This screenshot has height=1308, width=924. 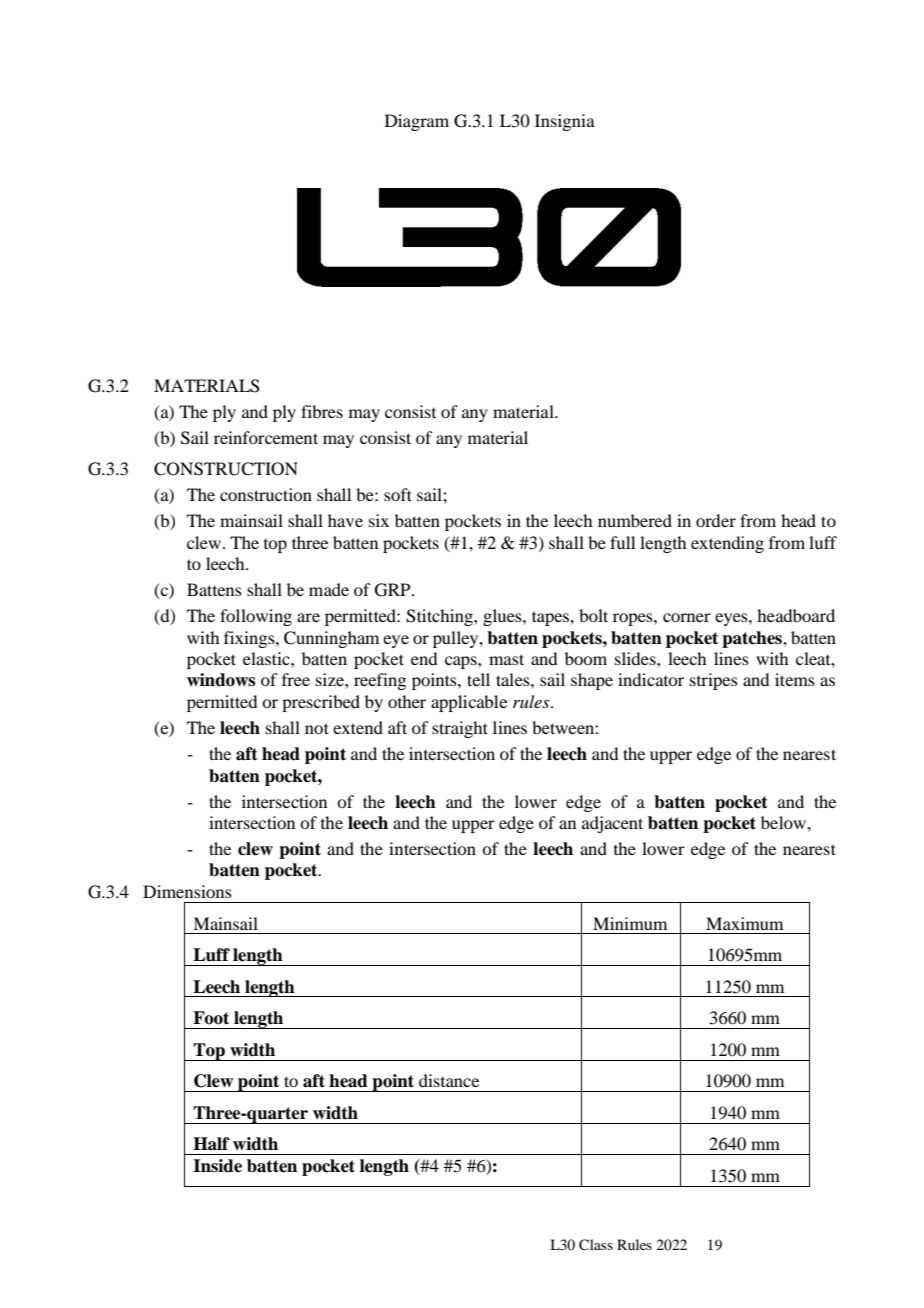 What do you see at coordinates (630, 923) in the screenshot?
I see `Minimum` at bounding box center [630, 923].
